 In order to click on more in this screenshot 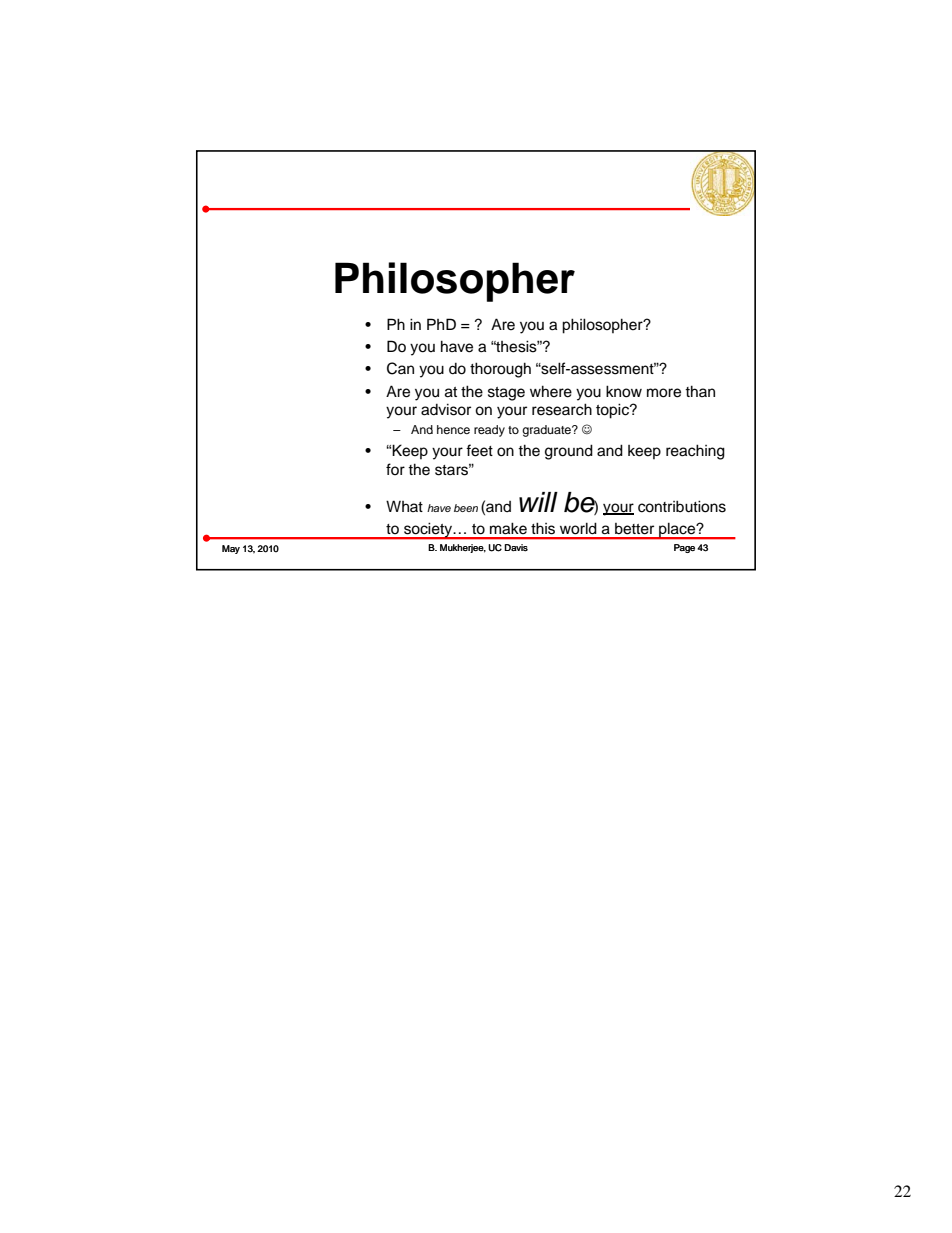, I will do `click(664, 393)`.
